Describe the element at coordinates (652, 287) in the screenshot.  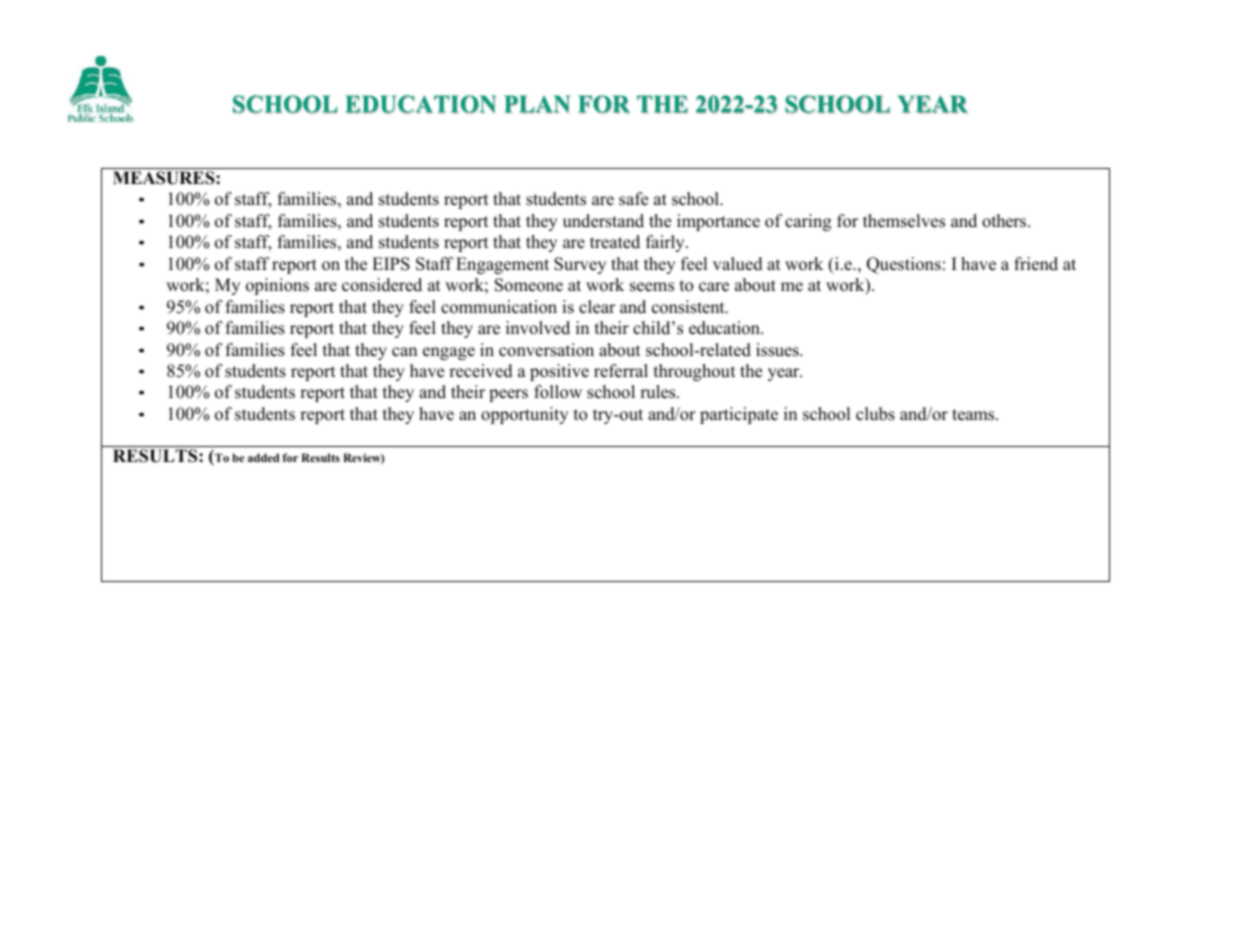
I see `seems` at that location.
